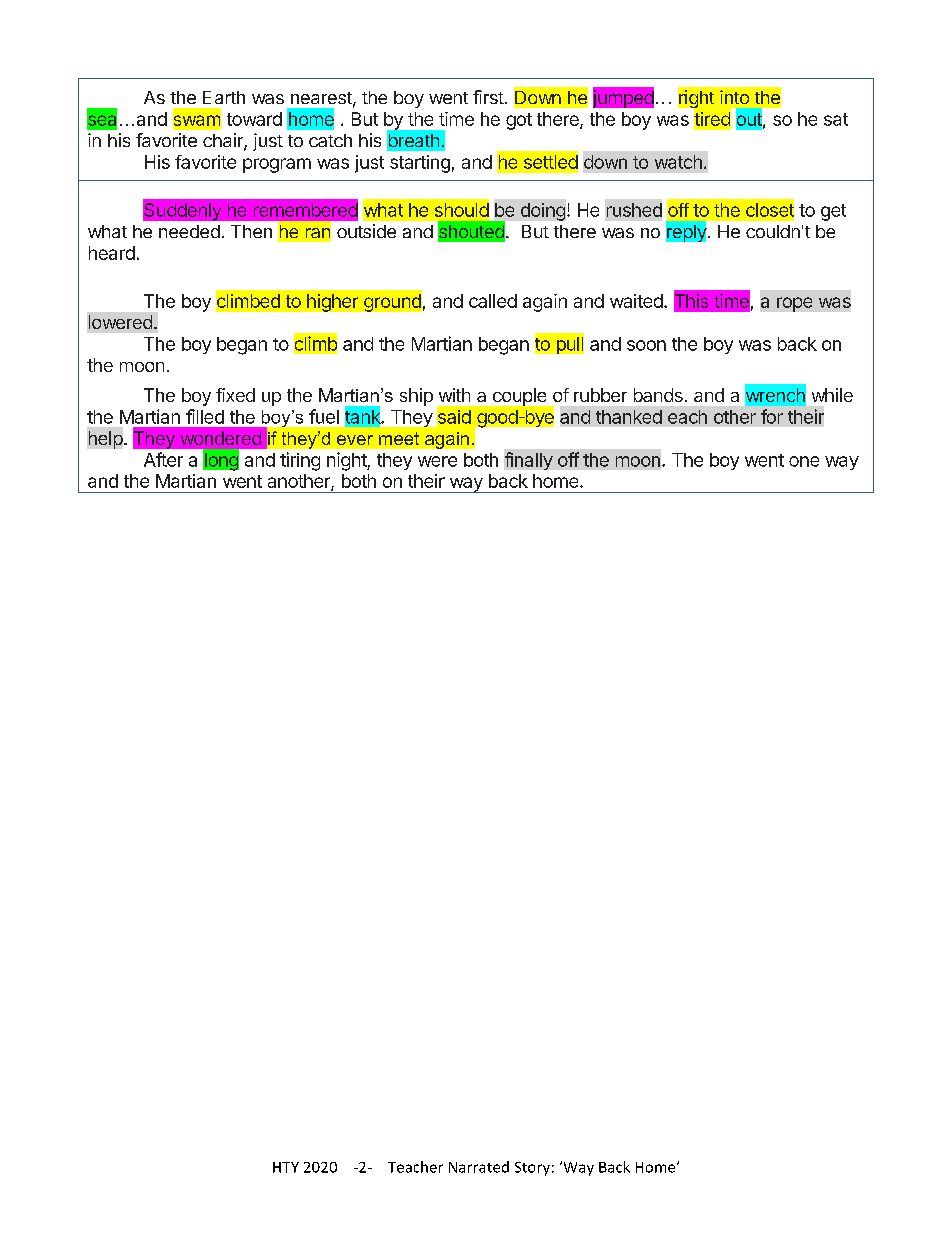  I want to click on Story, so click(532, 1169).
